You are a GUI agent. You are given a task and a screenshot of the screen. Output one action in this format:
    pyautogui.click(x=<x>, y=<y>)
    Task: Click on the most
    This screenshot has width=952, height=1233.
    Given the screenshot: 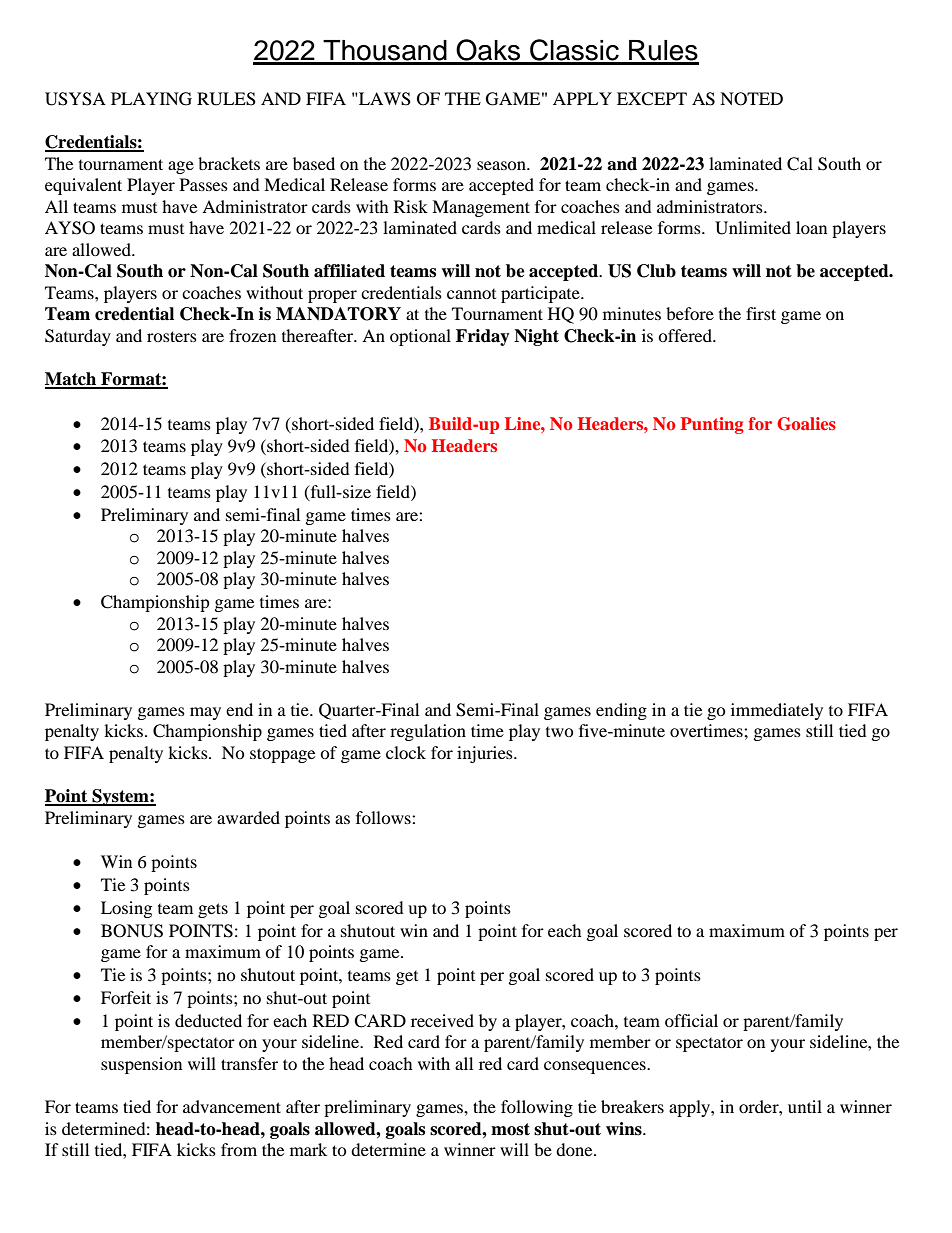 What is the action you would take?
    pyautogui.click(x=510, y=1129)
